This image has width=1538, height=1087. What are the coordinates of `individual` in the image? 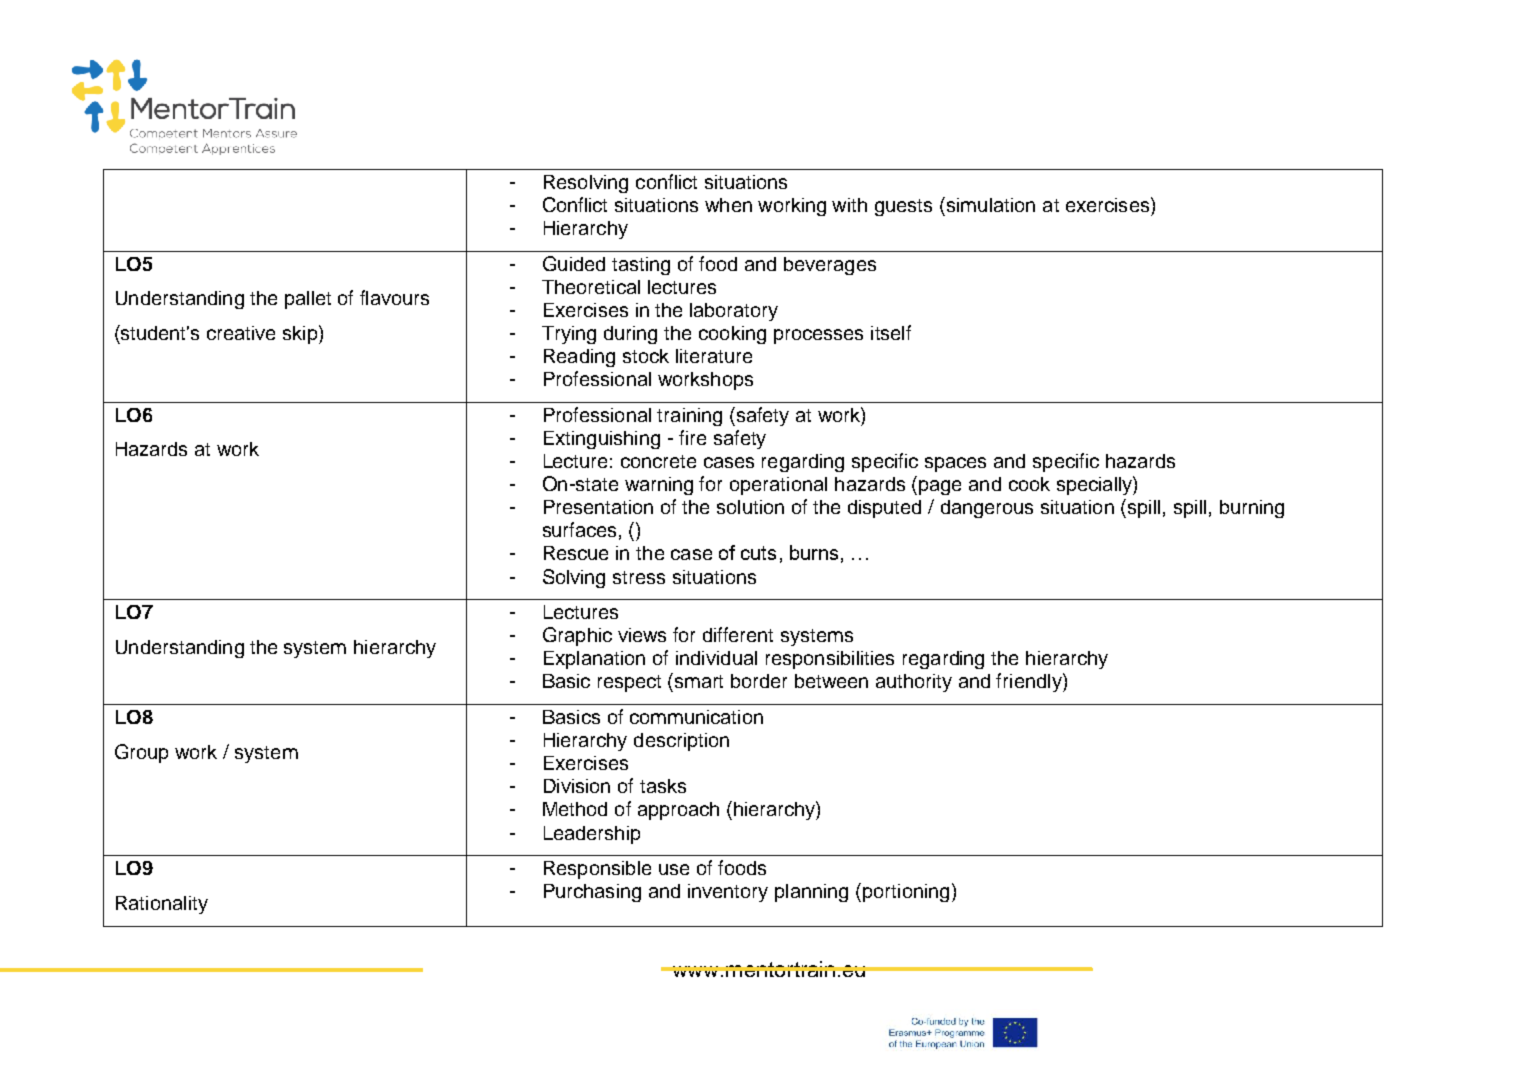 It's located at (716, 658).
